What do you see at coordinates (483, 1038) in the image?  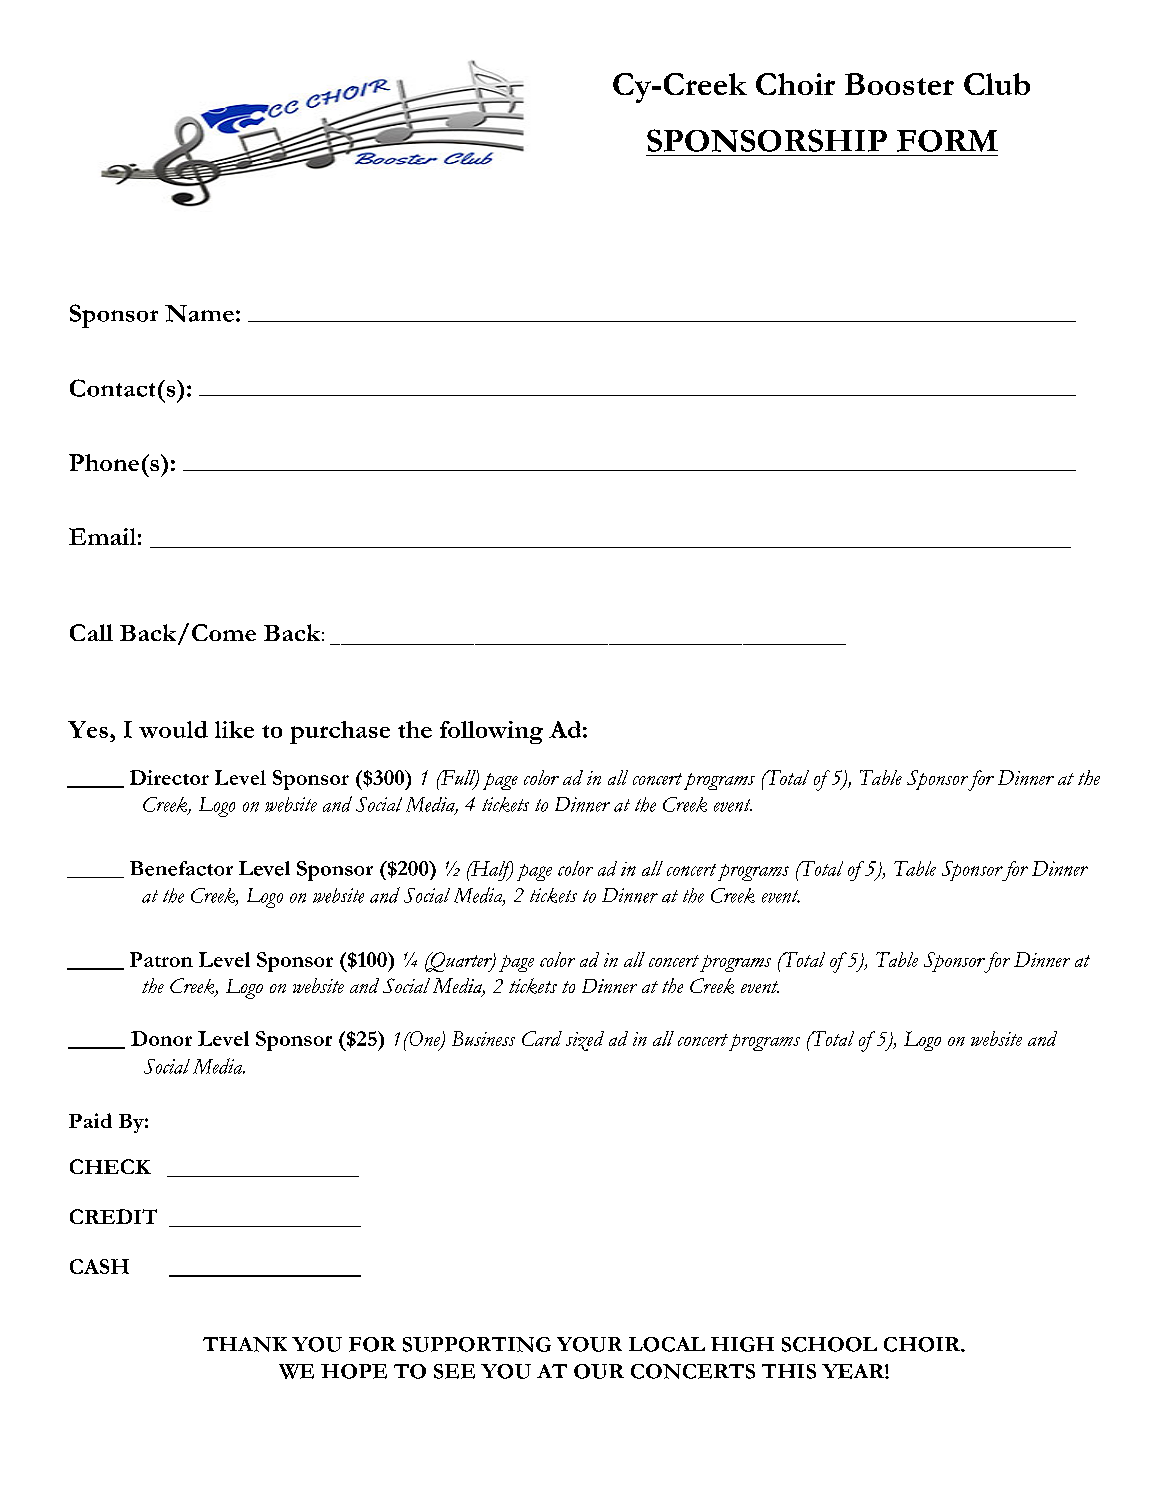 I see `Business` at bounding box center [483, 1038].
